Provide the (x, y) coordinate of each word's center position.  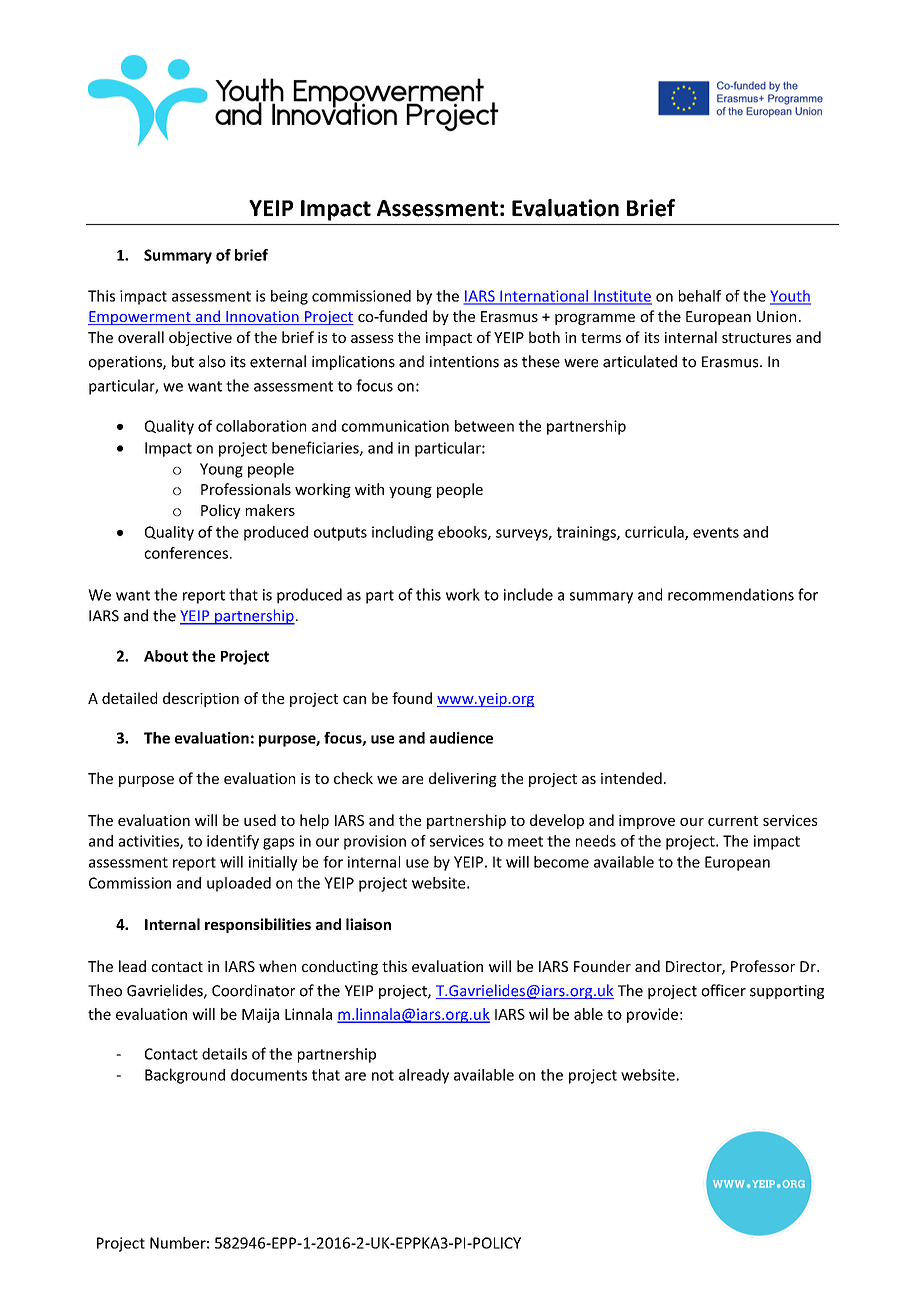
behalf (700, 296)
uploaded (239, 884)
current (733, 821)
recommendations (731, 594)
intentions (464, 362)
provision (375, 842)
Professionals (246, 489)
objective (200, 338)
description (201, 699)
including (403, 533)
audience (461, 738)
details (224, 1054)
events (716, 532)
